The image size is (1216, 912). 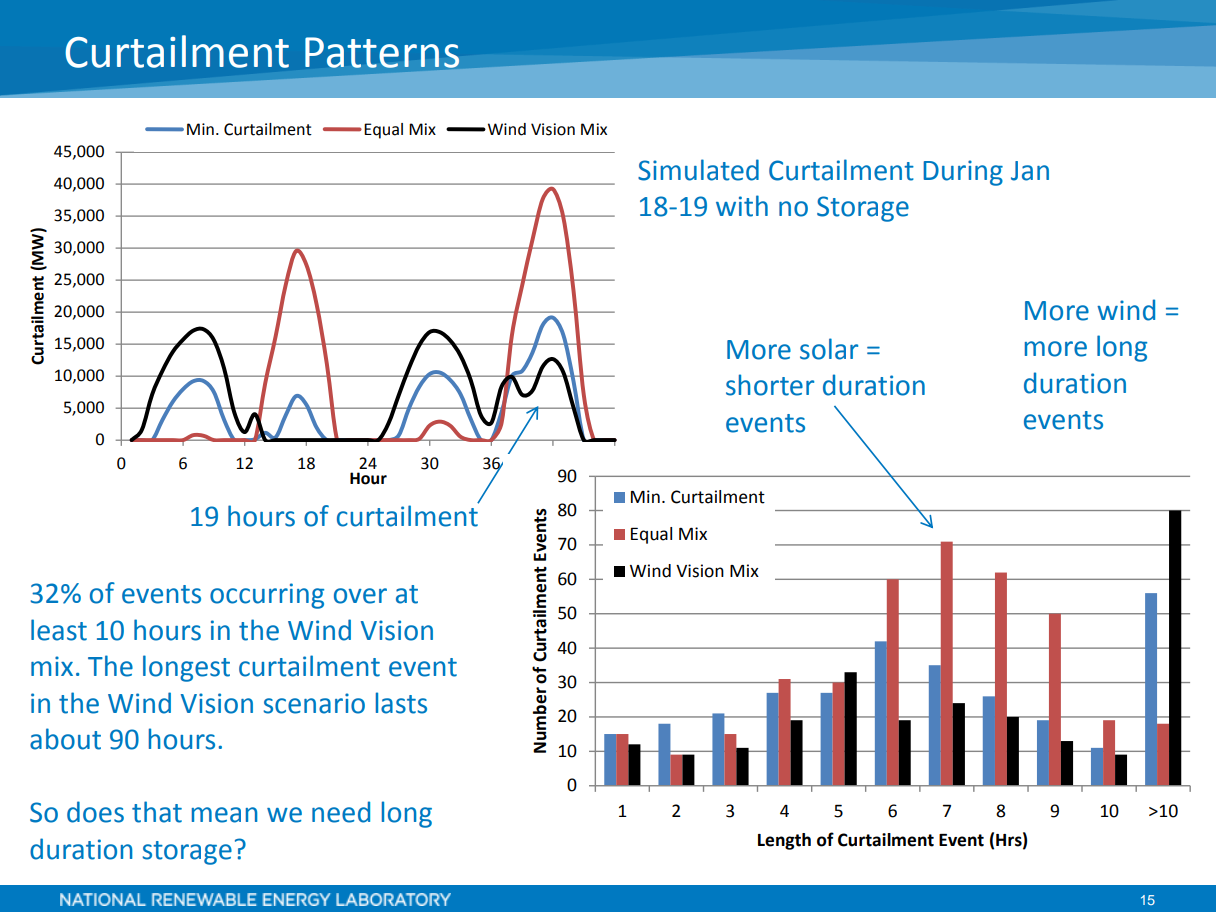 I want to click on need, so click(x=341, y=812).
